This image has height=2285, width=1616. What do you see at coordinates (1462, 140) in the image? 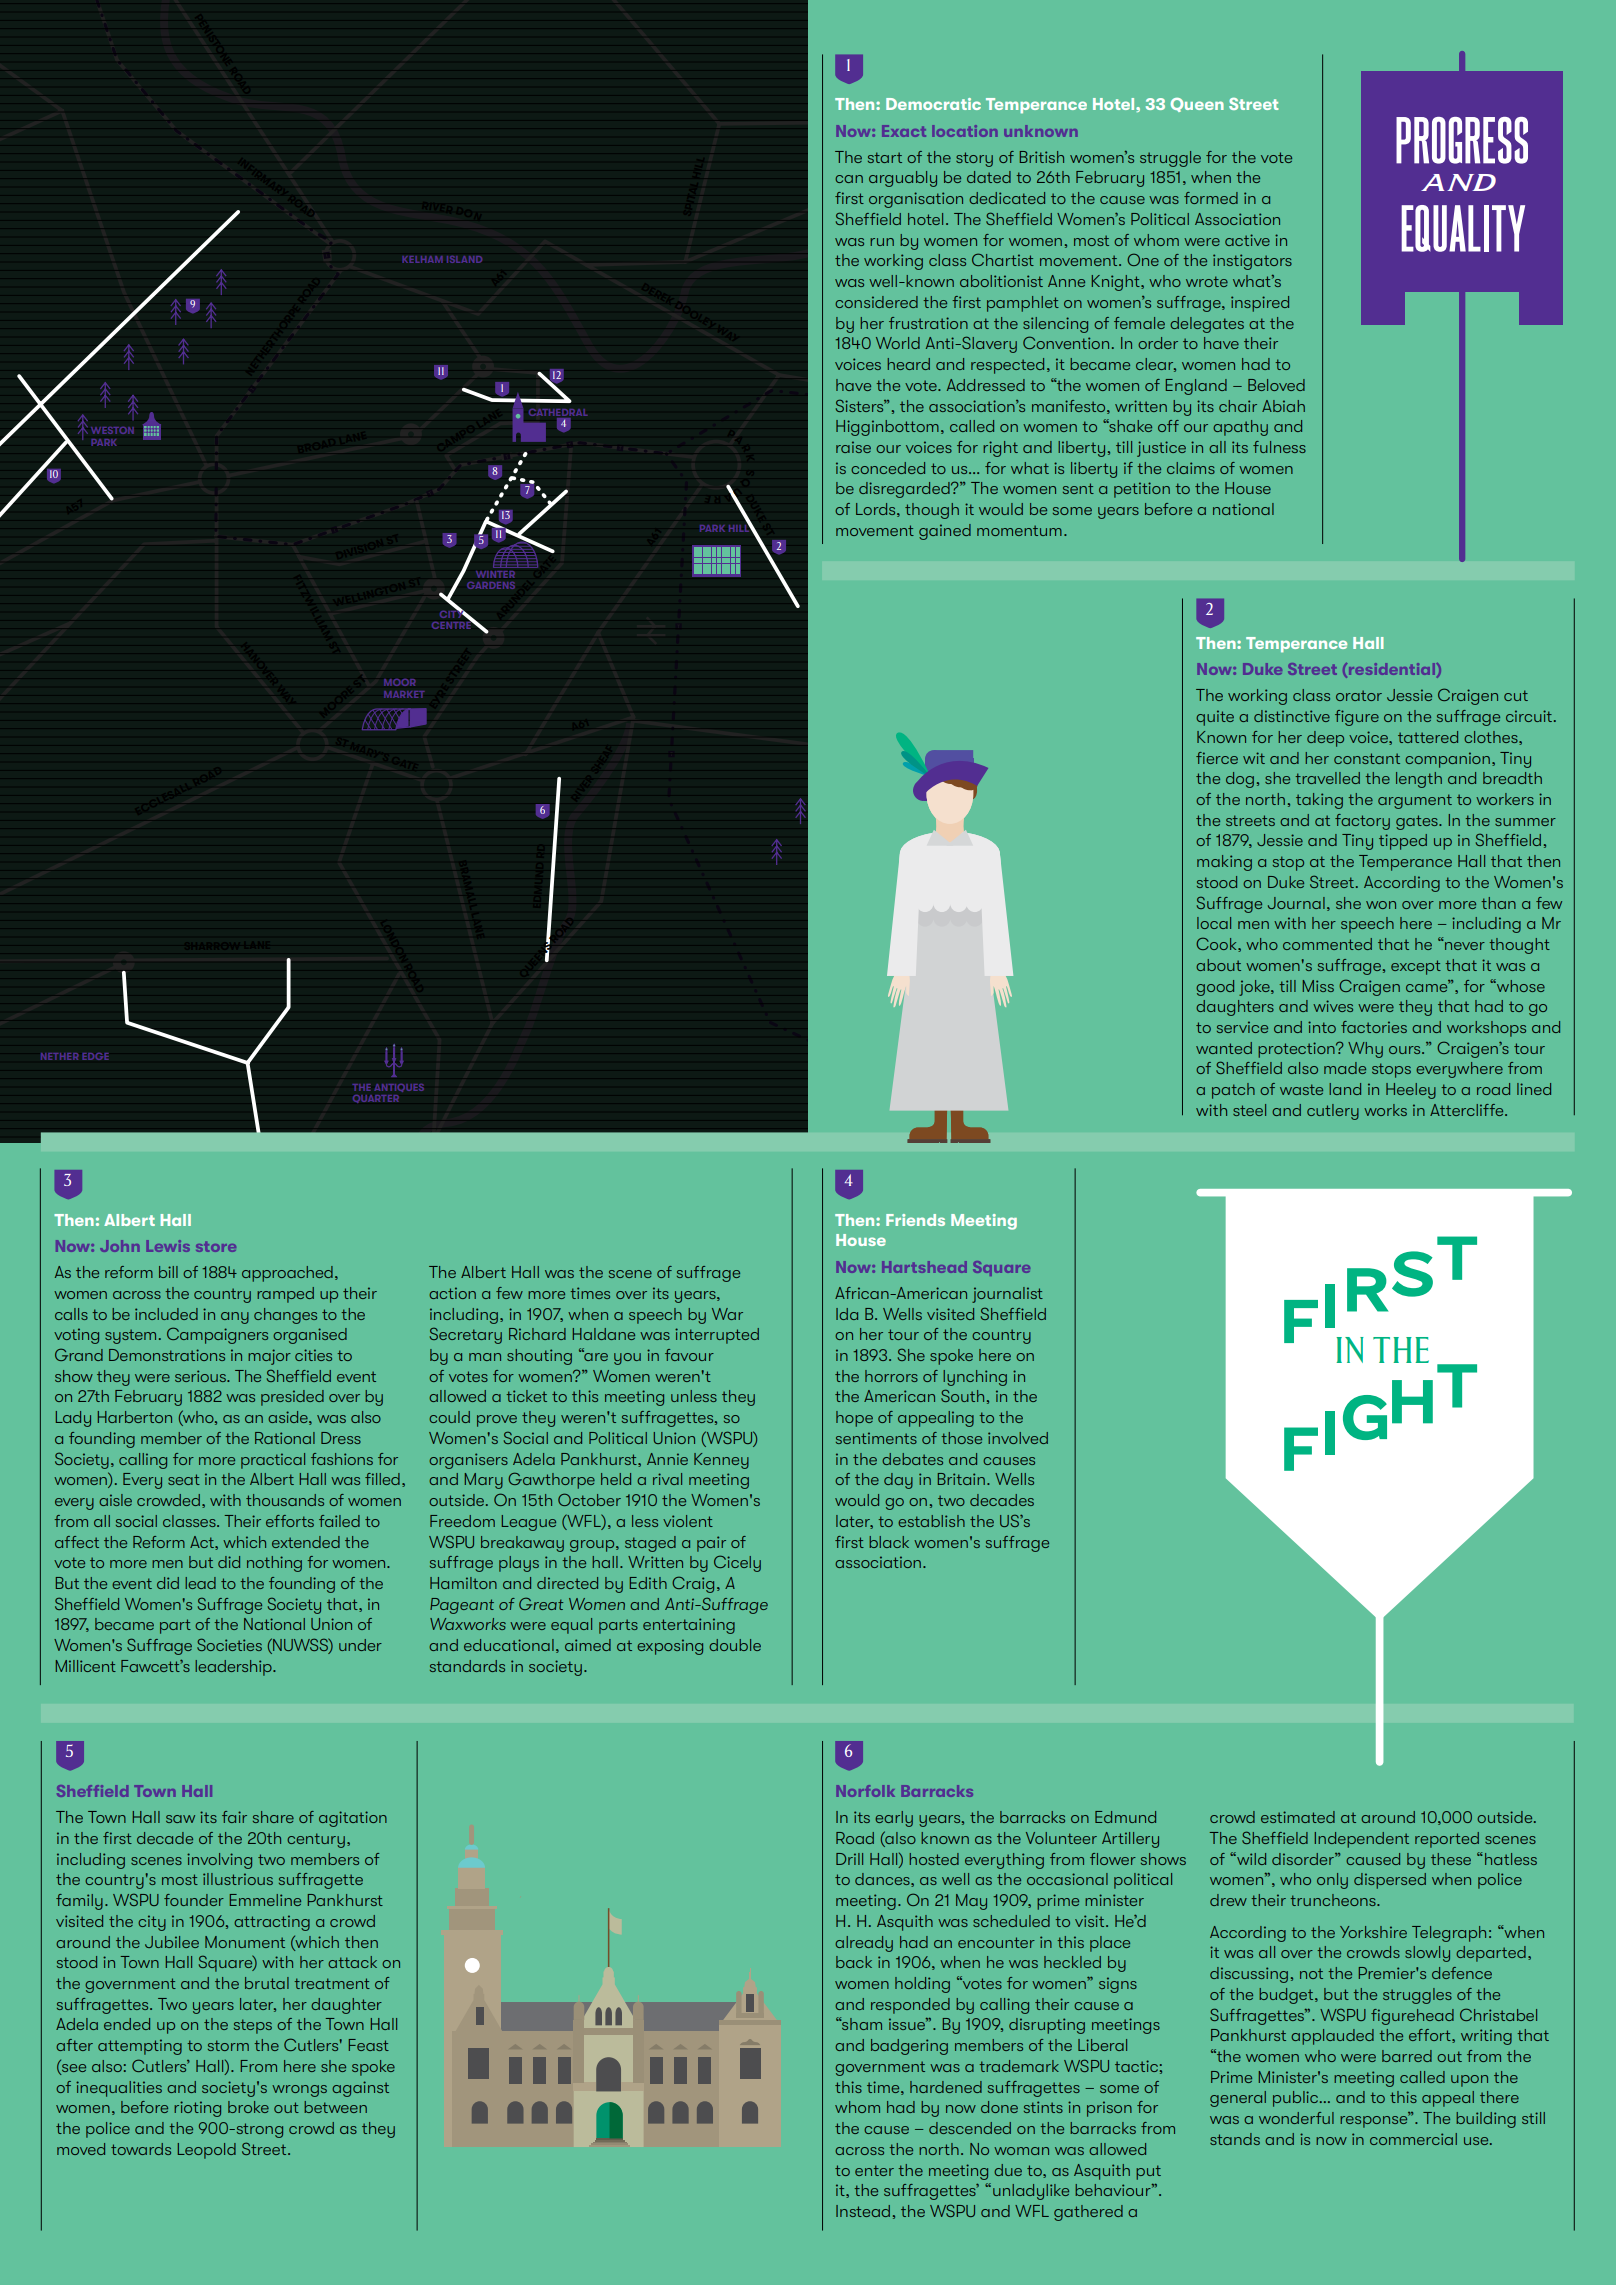
I see `Progress` at bounding box center [1462, 140].
